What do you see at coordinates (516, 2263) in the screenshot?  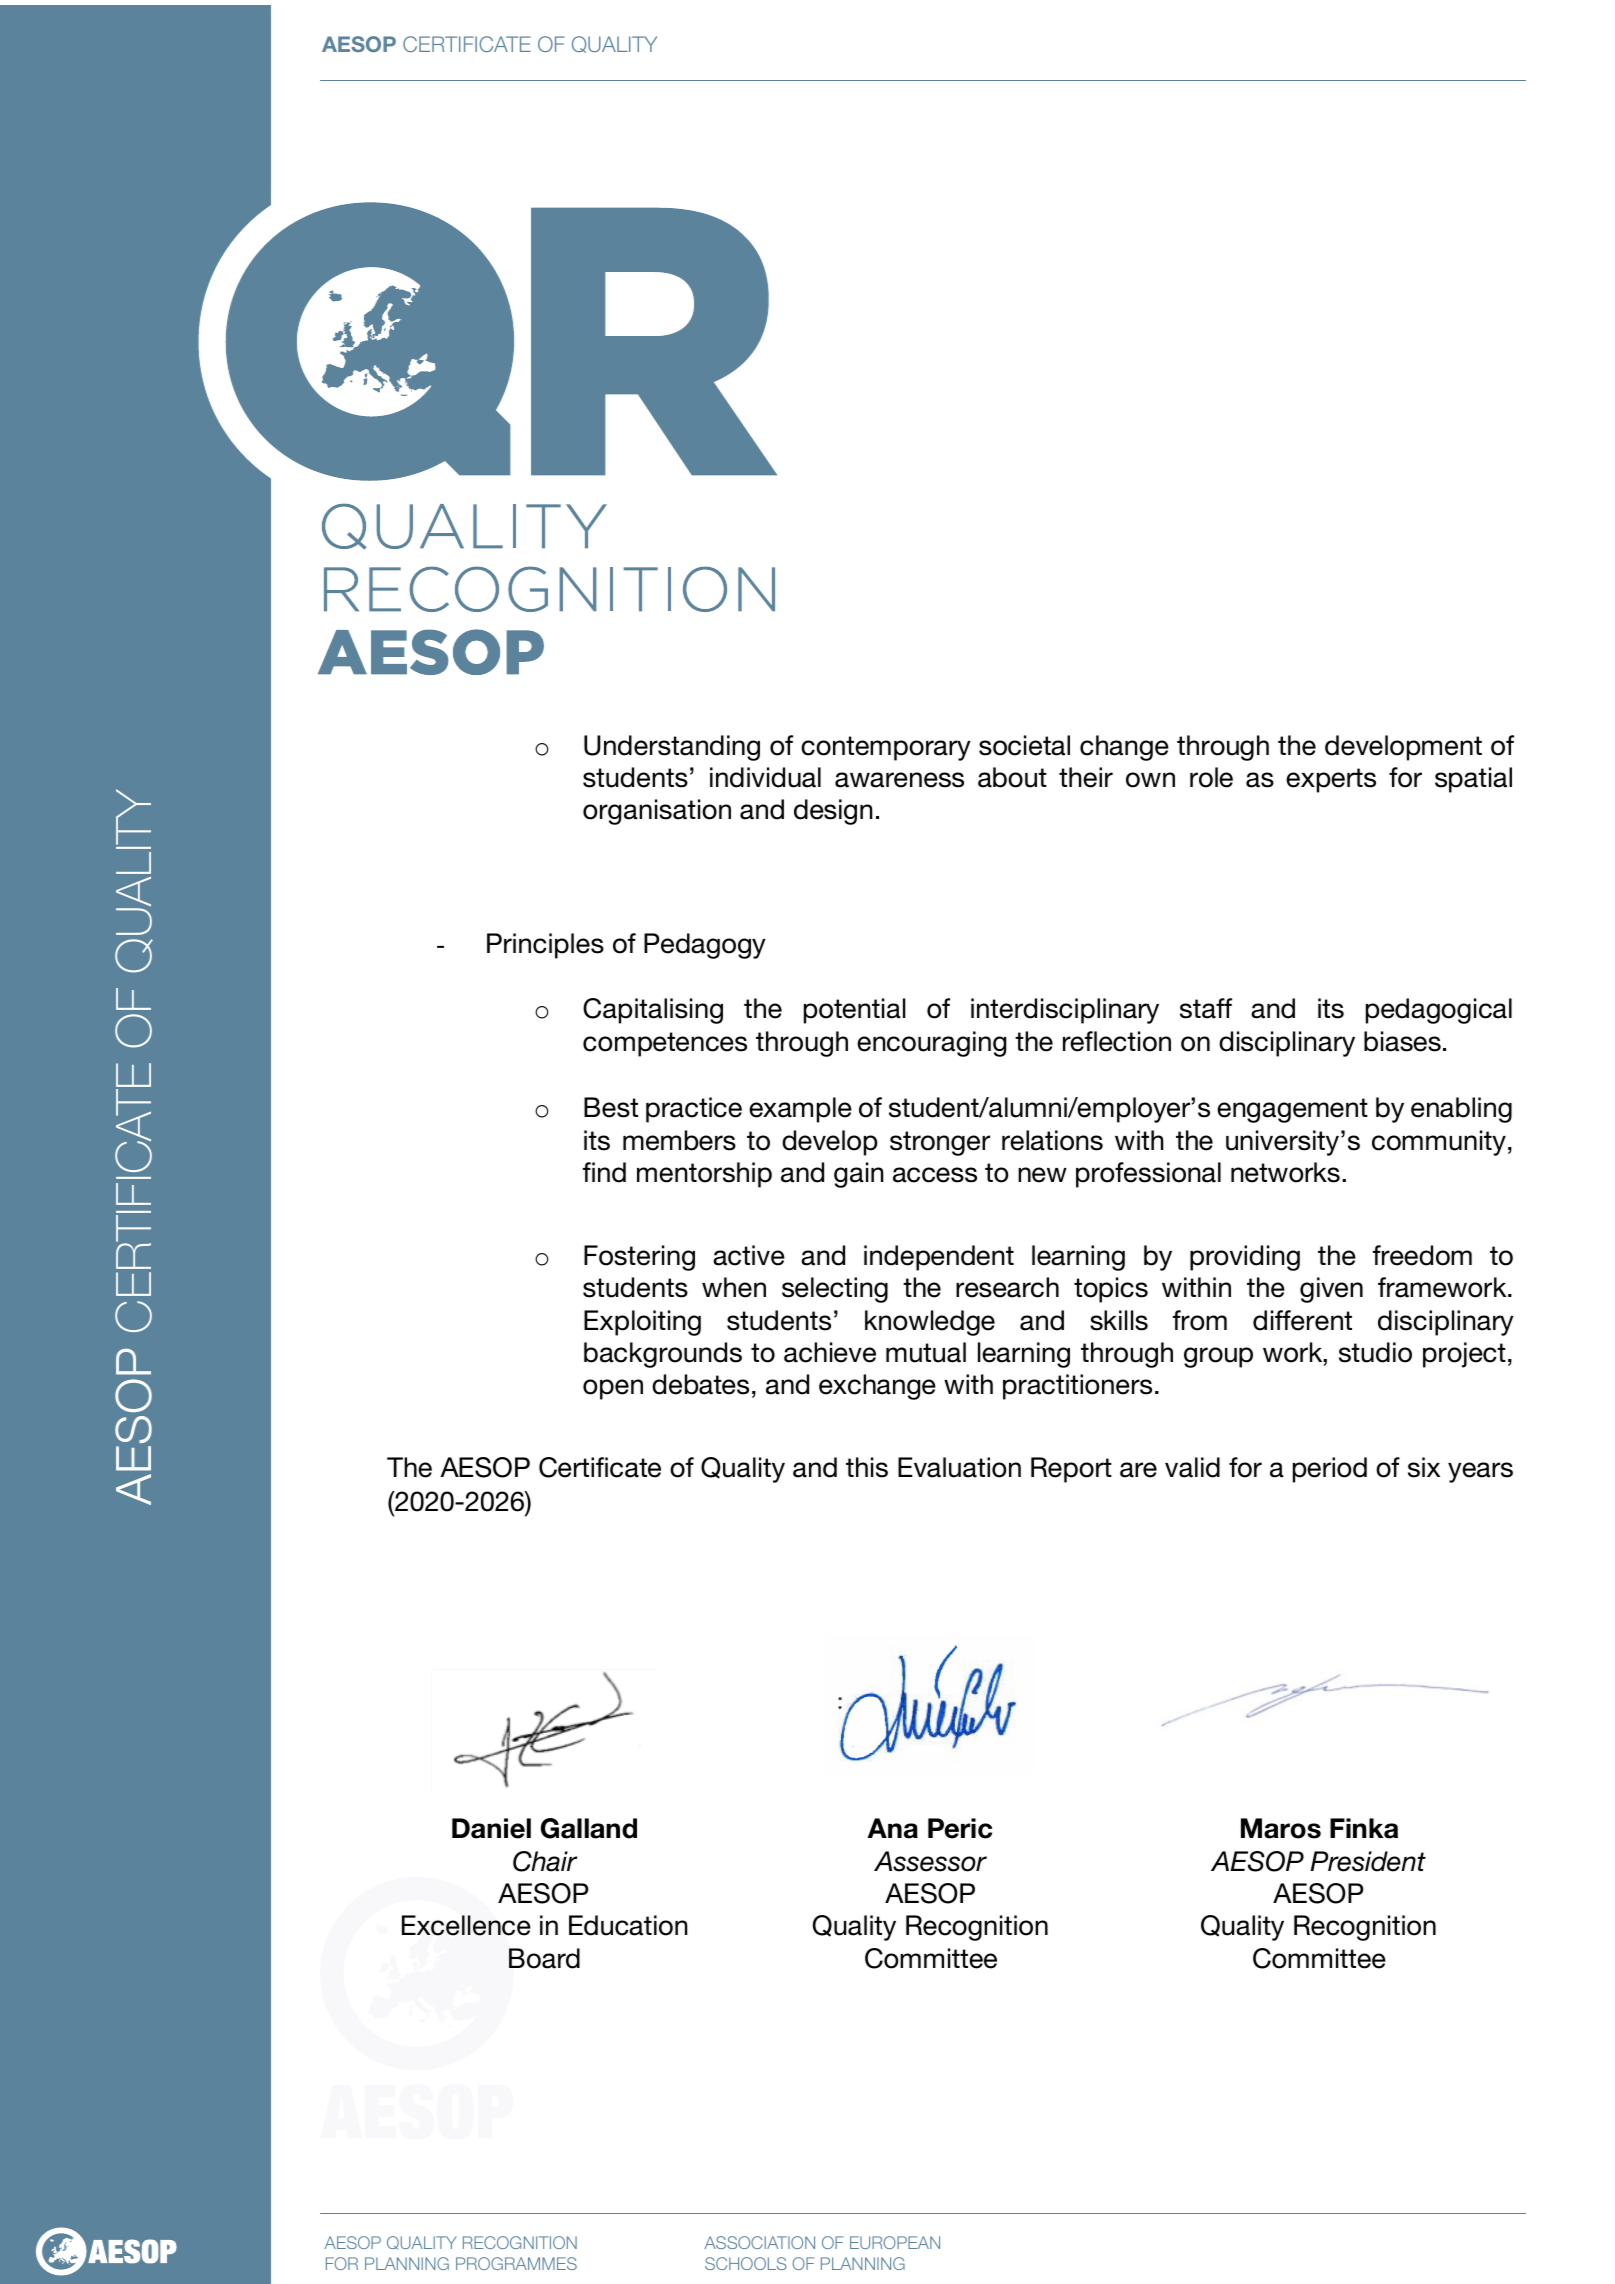 I see `PROGRAMMES` at bounding box center [516, 2263].
